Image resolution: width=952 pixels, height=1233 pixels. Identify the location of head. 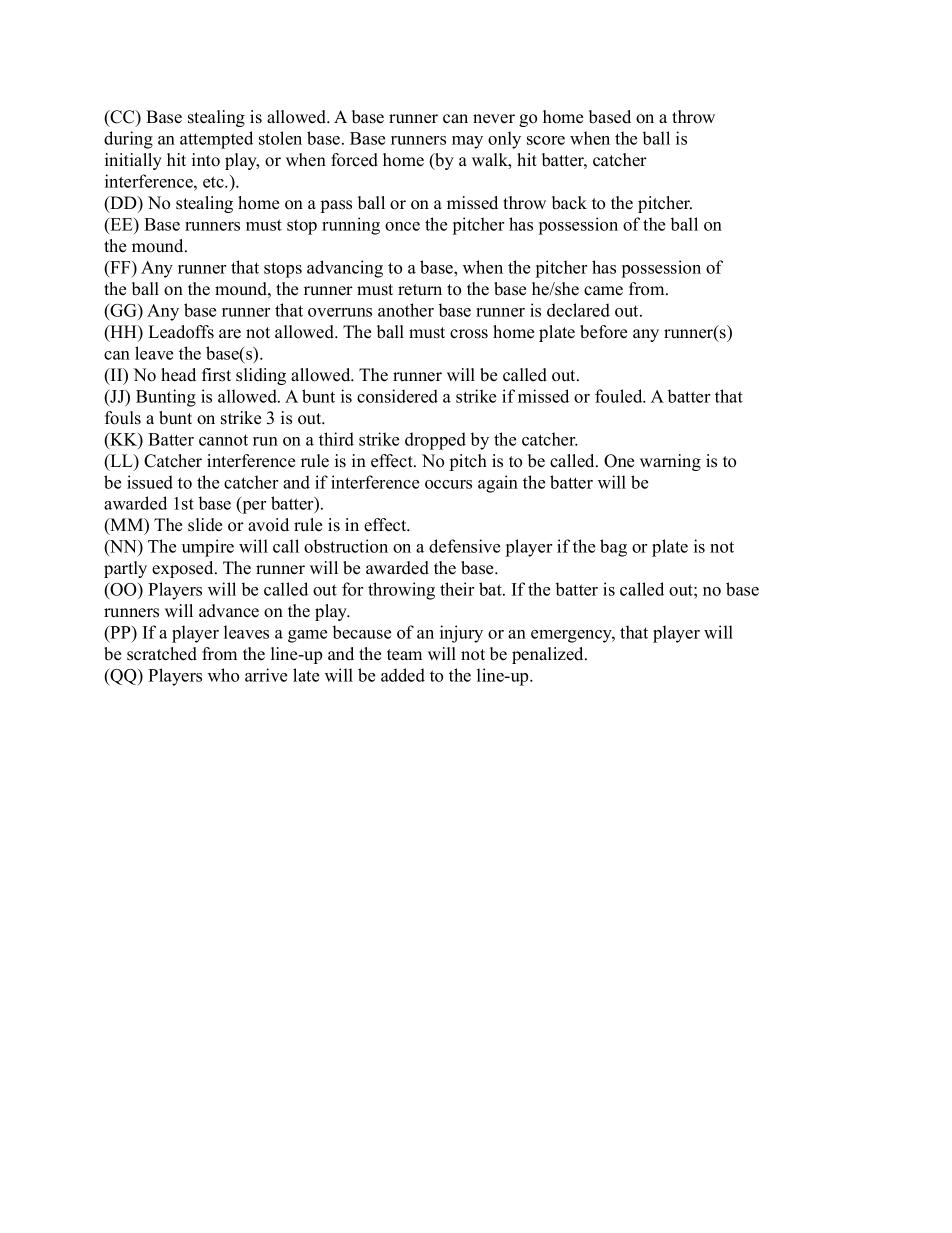
(178, 375).
